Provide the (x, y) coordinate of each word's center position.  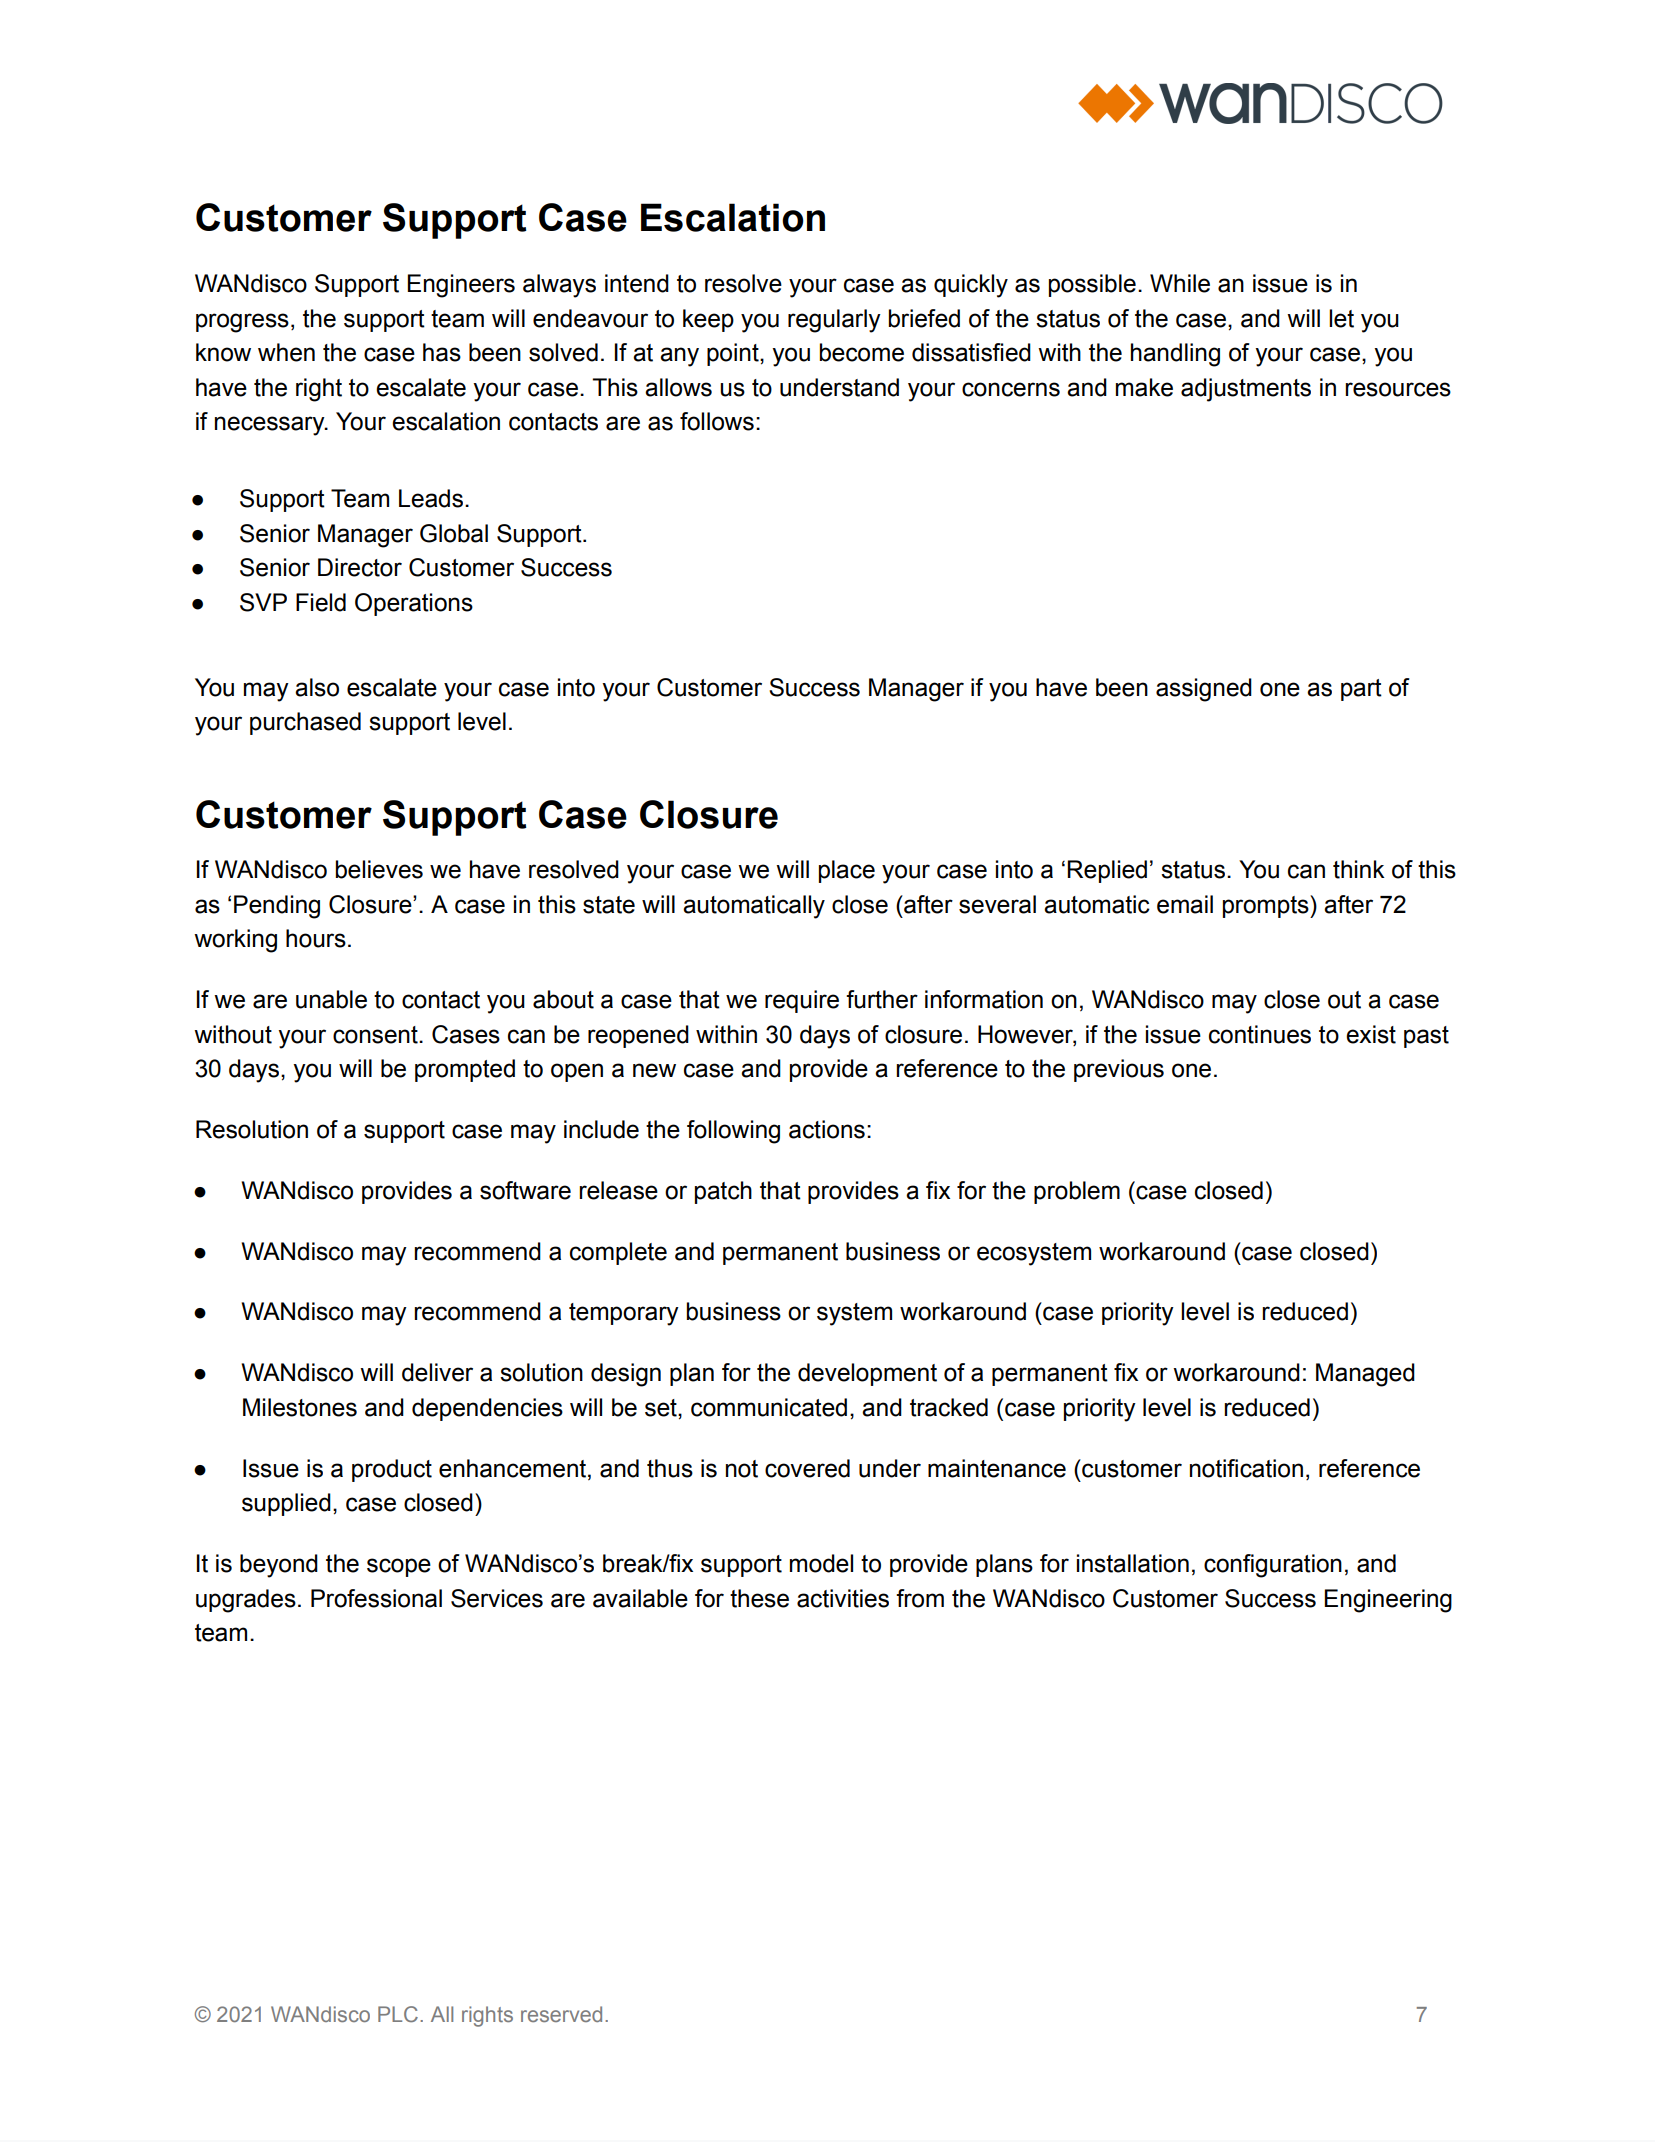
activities (843, 1598)
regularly (834, 321)
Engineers (461, 286)
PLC (399, 2014)
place (847, 871)
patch (723, 1192)
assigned (1204, 690)
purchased (305, 723)
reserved (561, 2014)
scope (399, 1567)
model (821, 1563)
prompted (465, 1070)
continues (1260, 1034)
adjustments (1246, 390)
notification (1246, 1468)
